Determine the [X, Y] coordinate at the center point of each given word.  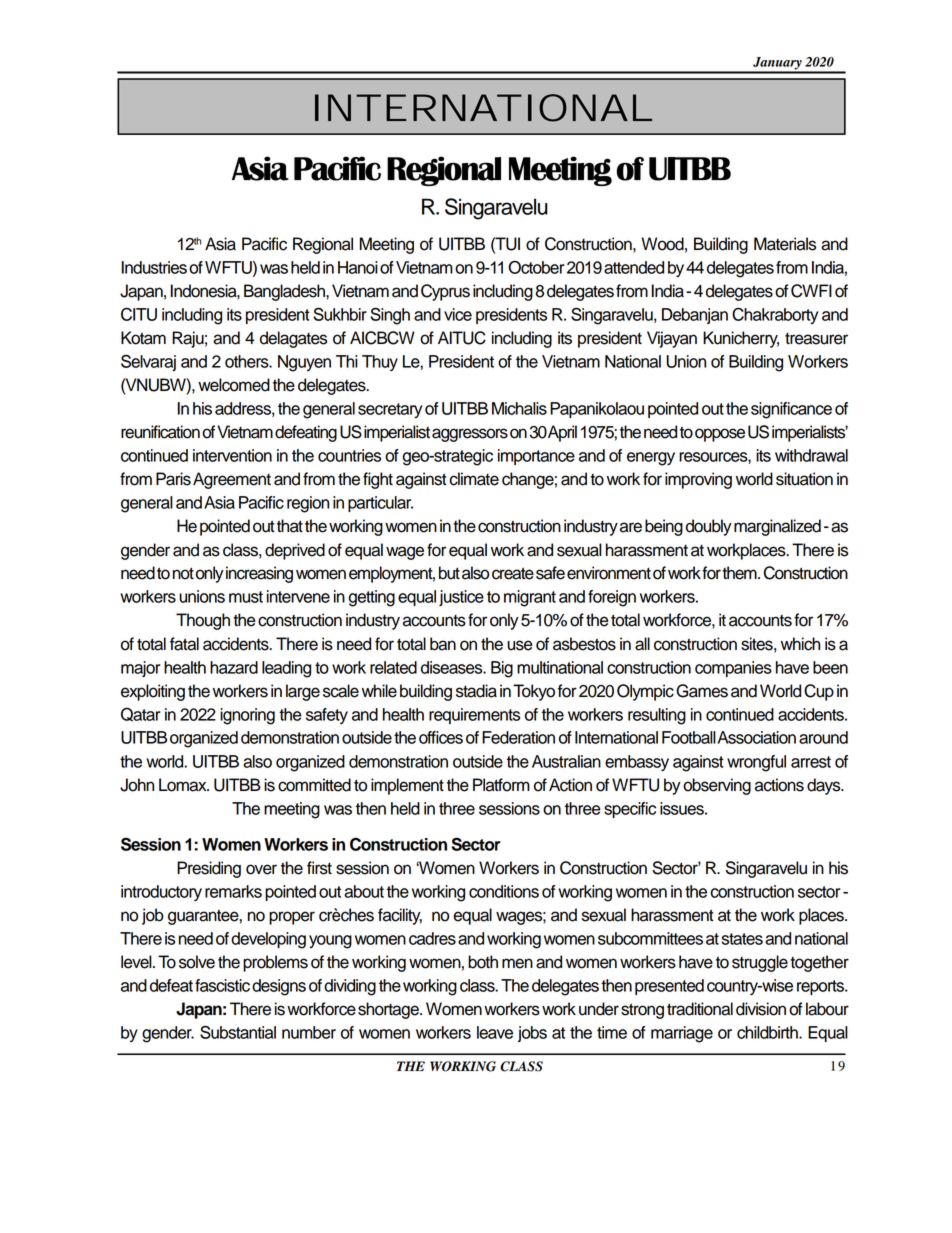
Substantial [238, 1032]
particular [380, 504]
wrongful [756, 763]
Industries [154, 267]
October [536, 267]
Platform [501, 785]
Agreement [232, 480]
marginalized [777, 527]
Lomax [184, 785]
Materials [785, 244]
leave [495, 1032]
